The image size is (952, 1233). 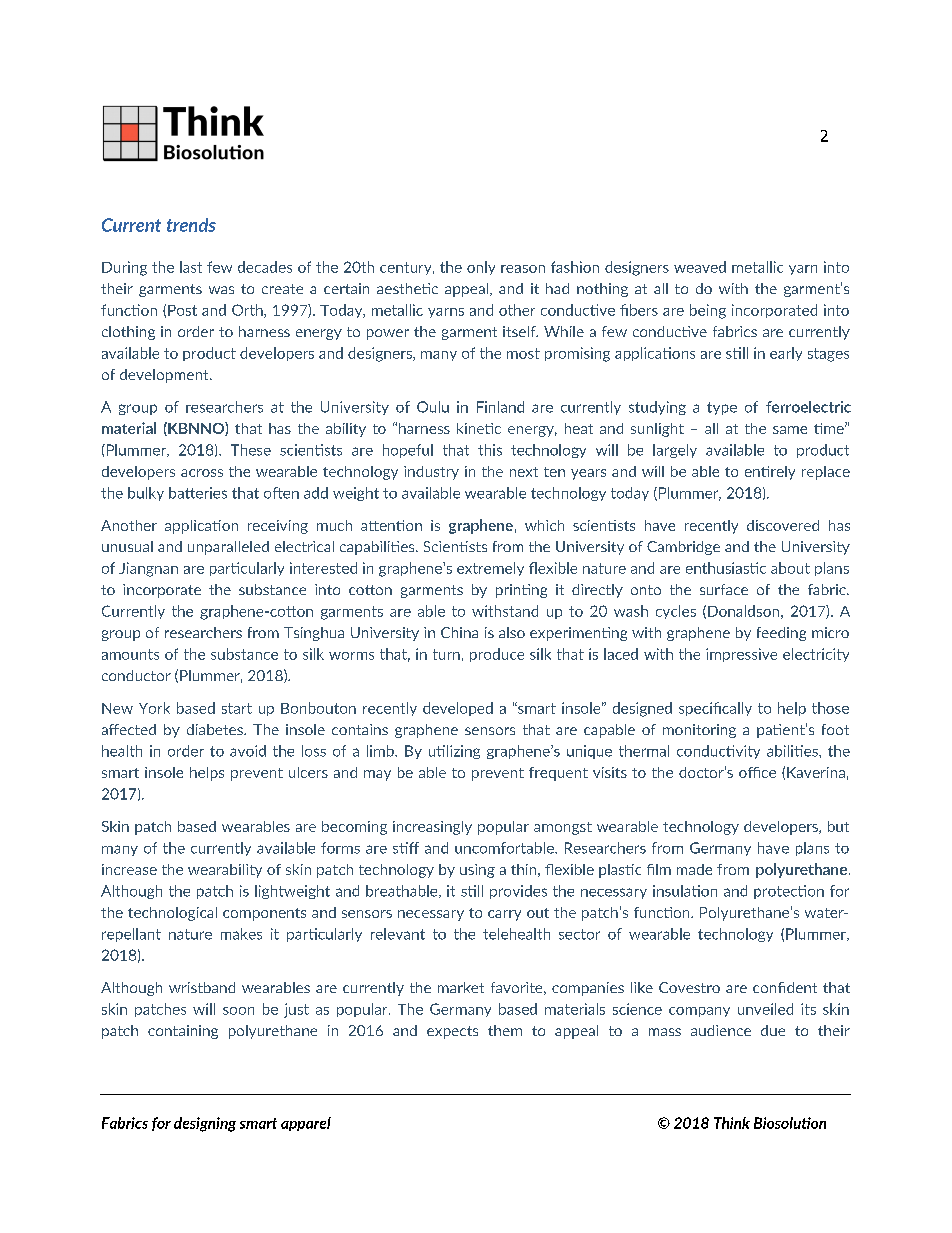 I want to click on trends, so click(x=191, y=225).
